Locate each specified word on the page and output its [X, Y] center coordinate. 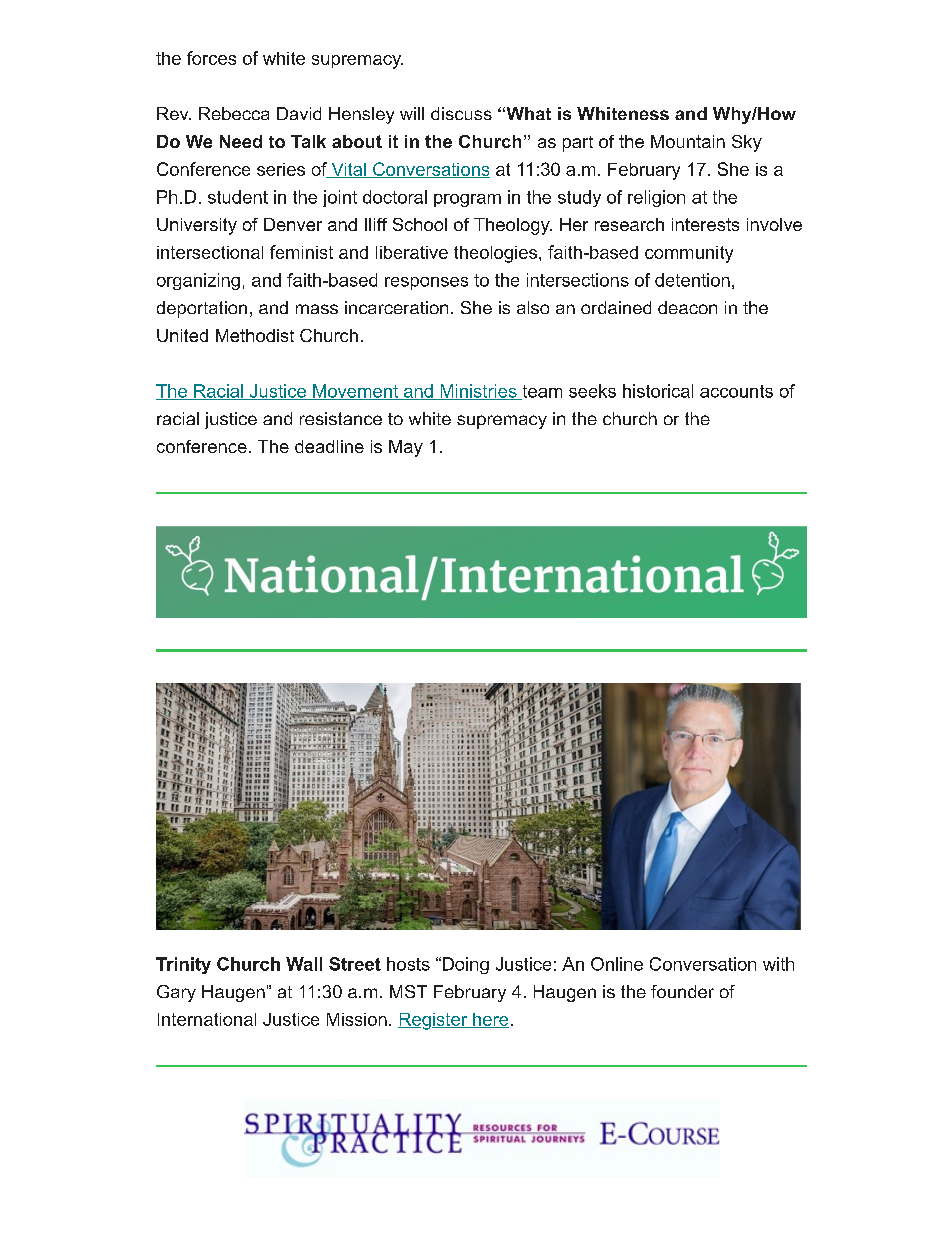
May [406, 448]
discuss [461, 113]
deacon [687, 307]
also [533, 307]
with [778, 964]
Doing [464, 965]
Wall [304, 964]
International [207, 1019]
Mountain [688, 141]
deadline [329, 446]
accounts [736, 391]
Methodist [255, 335]
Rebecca [234, 113]
